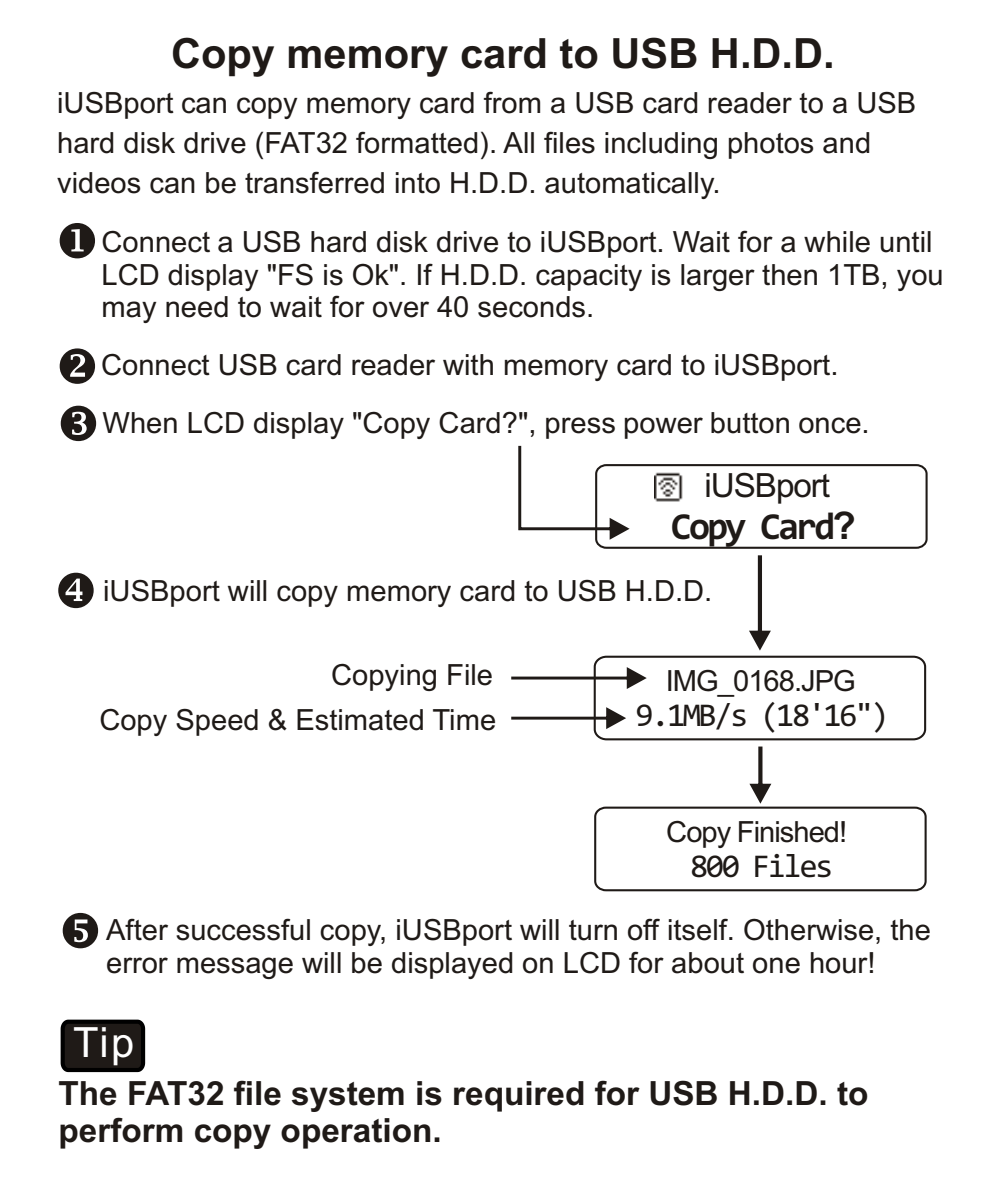 This document has width=1003, height=1204. Describe the element at coordinates (139, 423) in the document. I see `When` at that location.
